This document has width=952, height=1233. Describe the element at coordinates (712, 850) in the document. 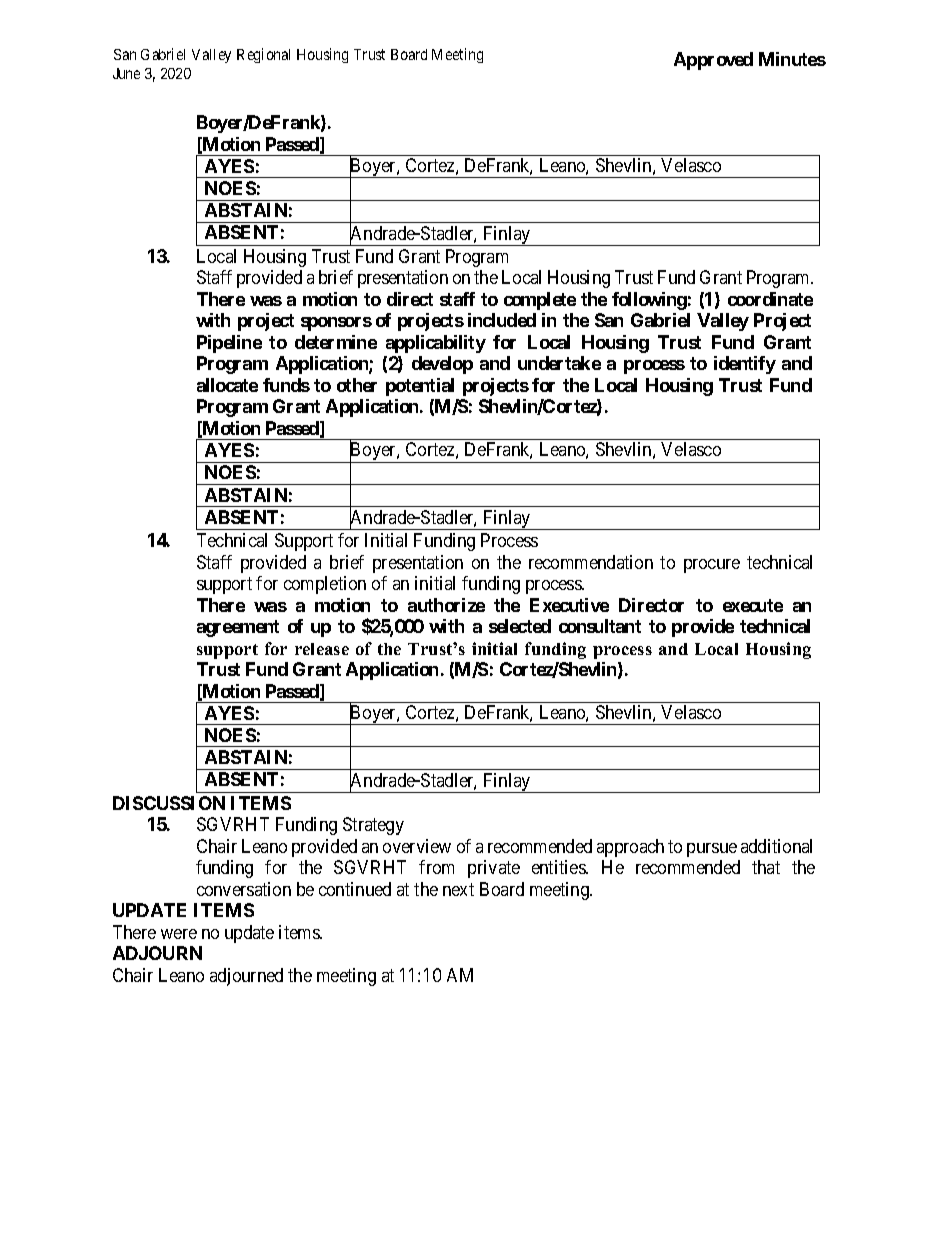

I see `pursue` at that location.
